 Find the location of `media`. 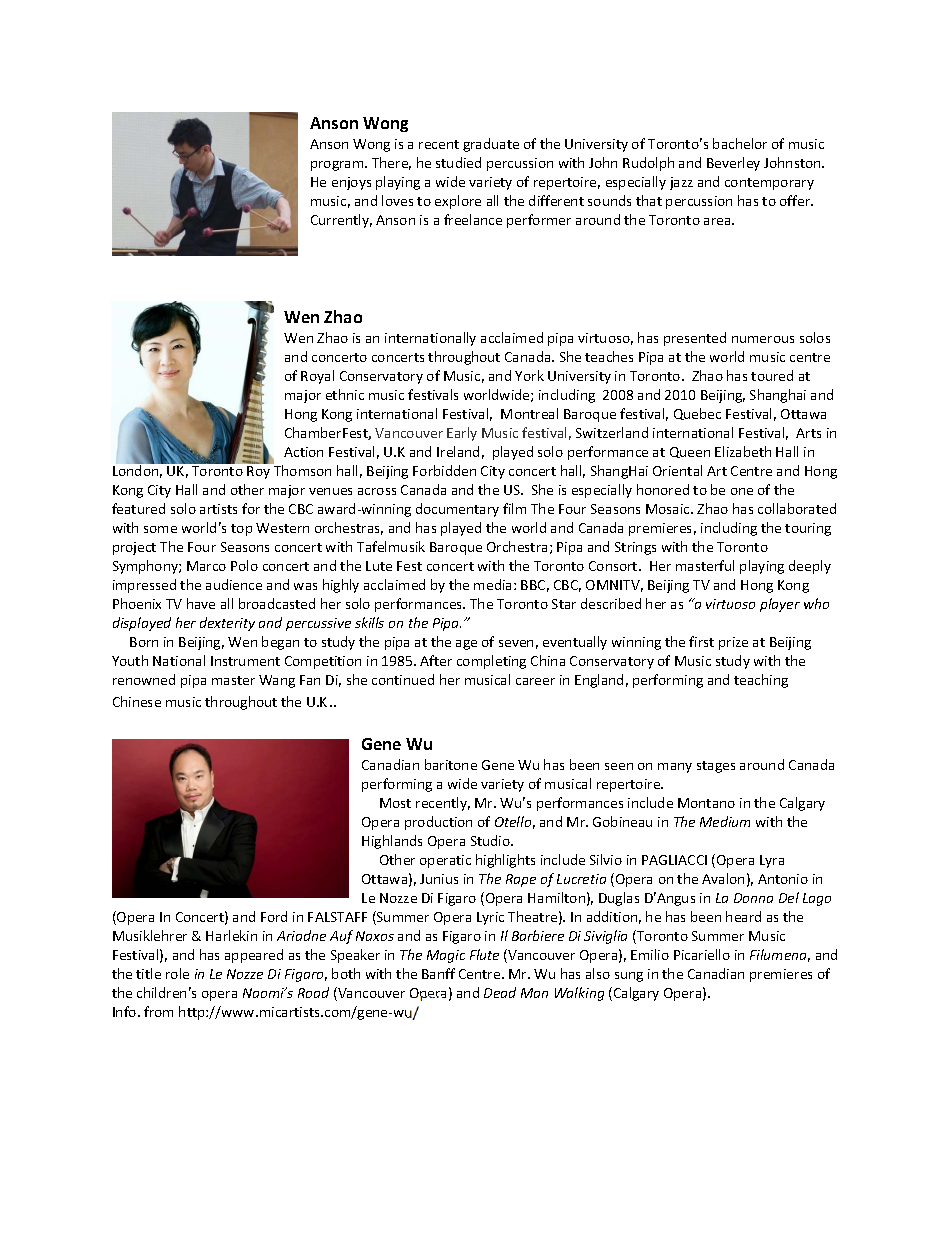

media is located at coordinates (494, 584).
